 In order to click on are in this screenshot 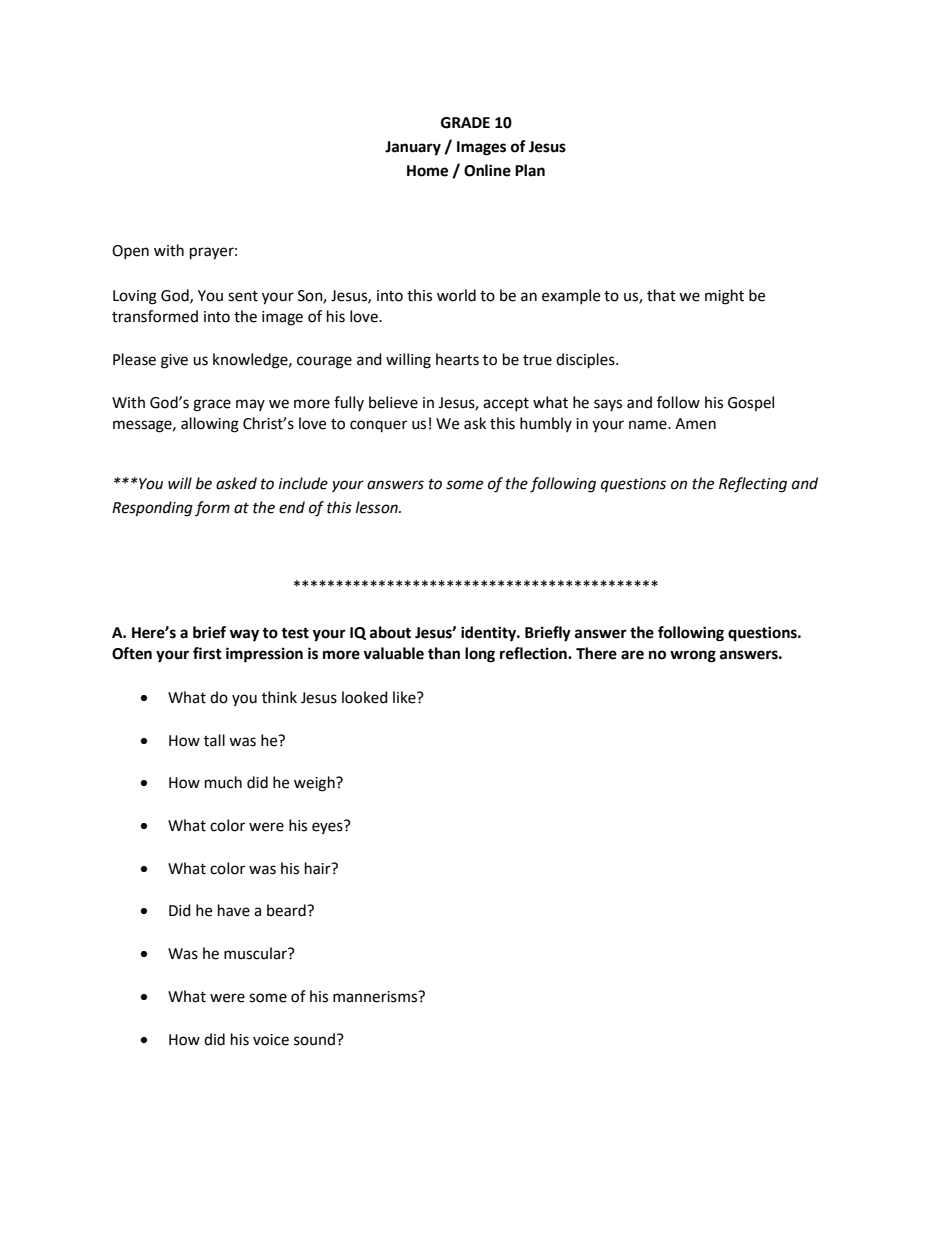, I will do `click(632, 655)`.
